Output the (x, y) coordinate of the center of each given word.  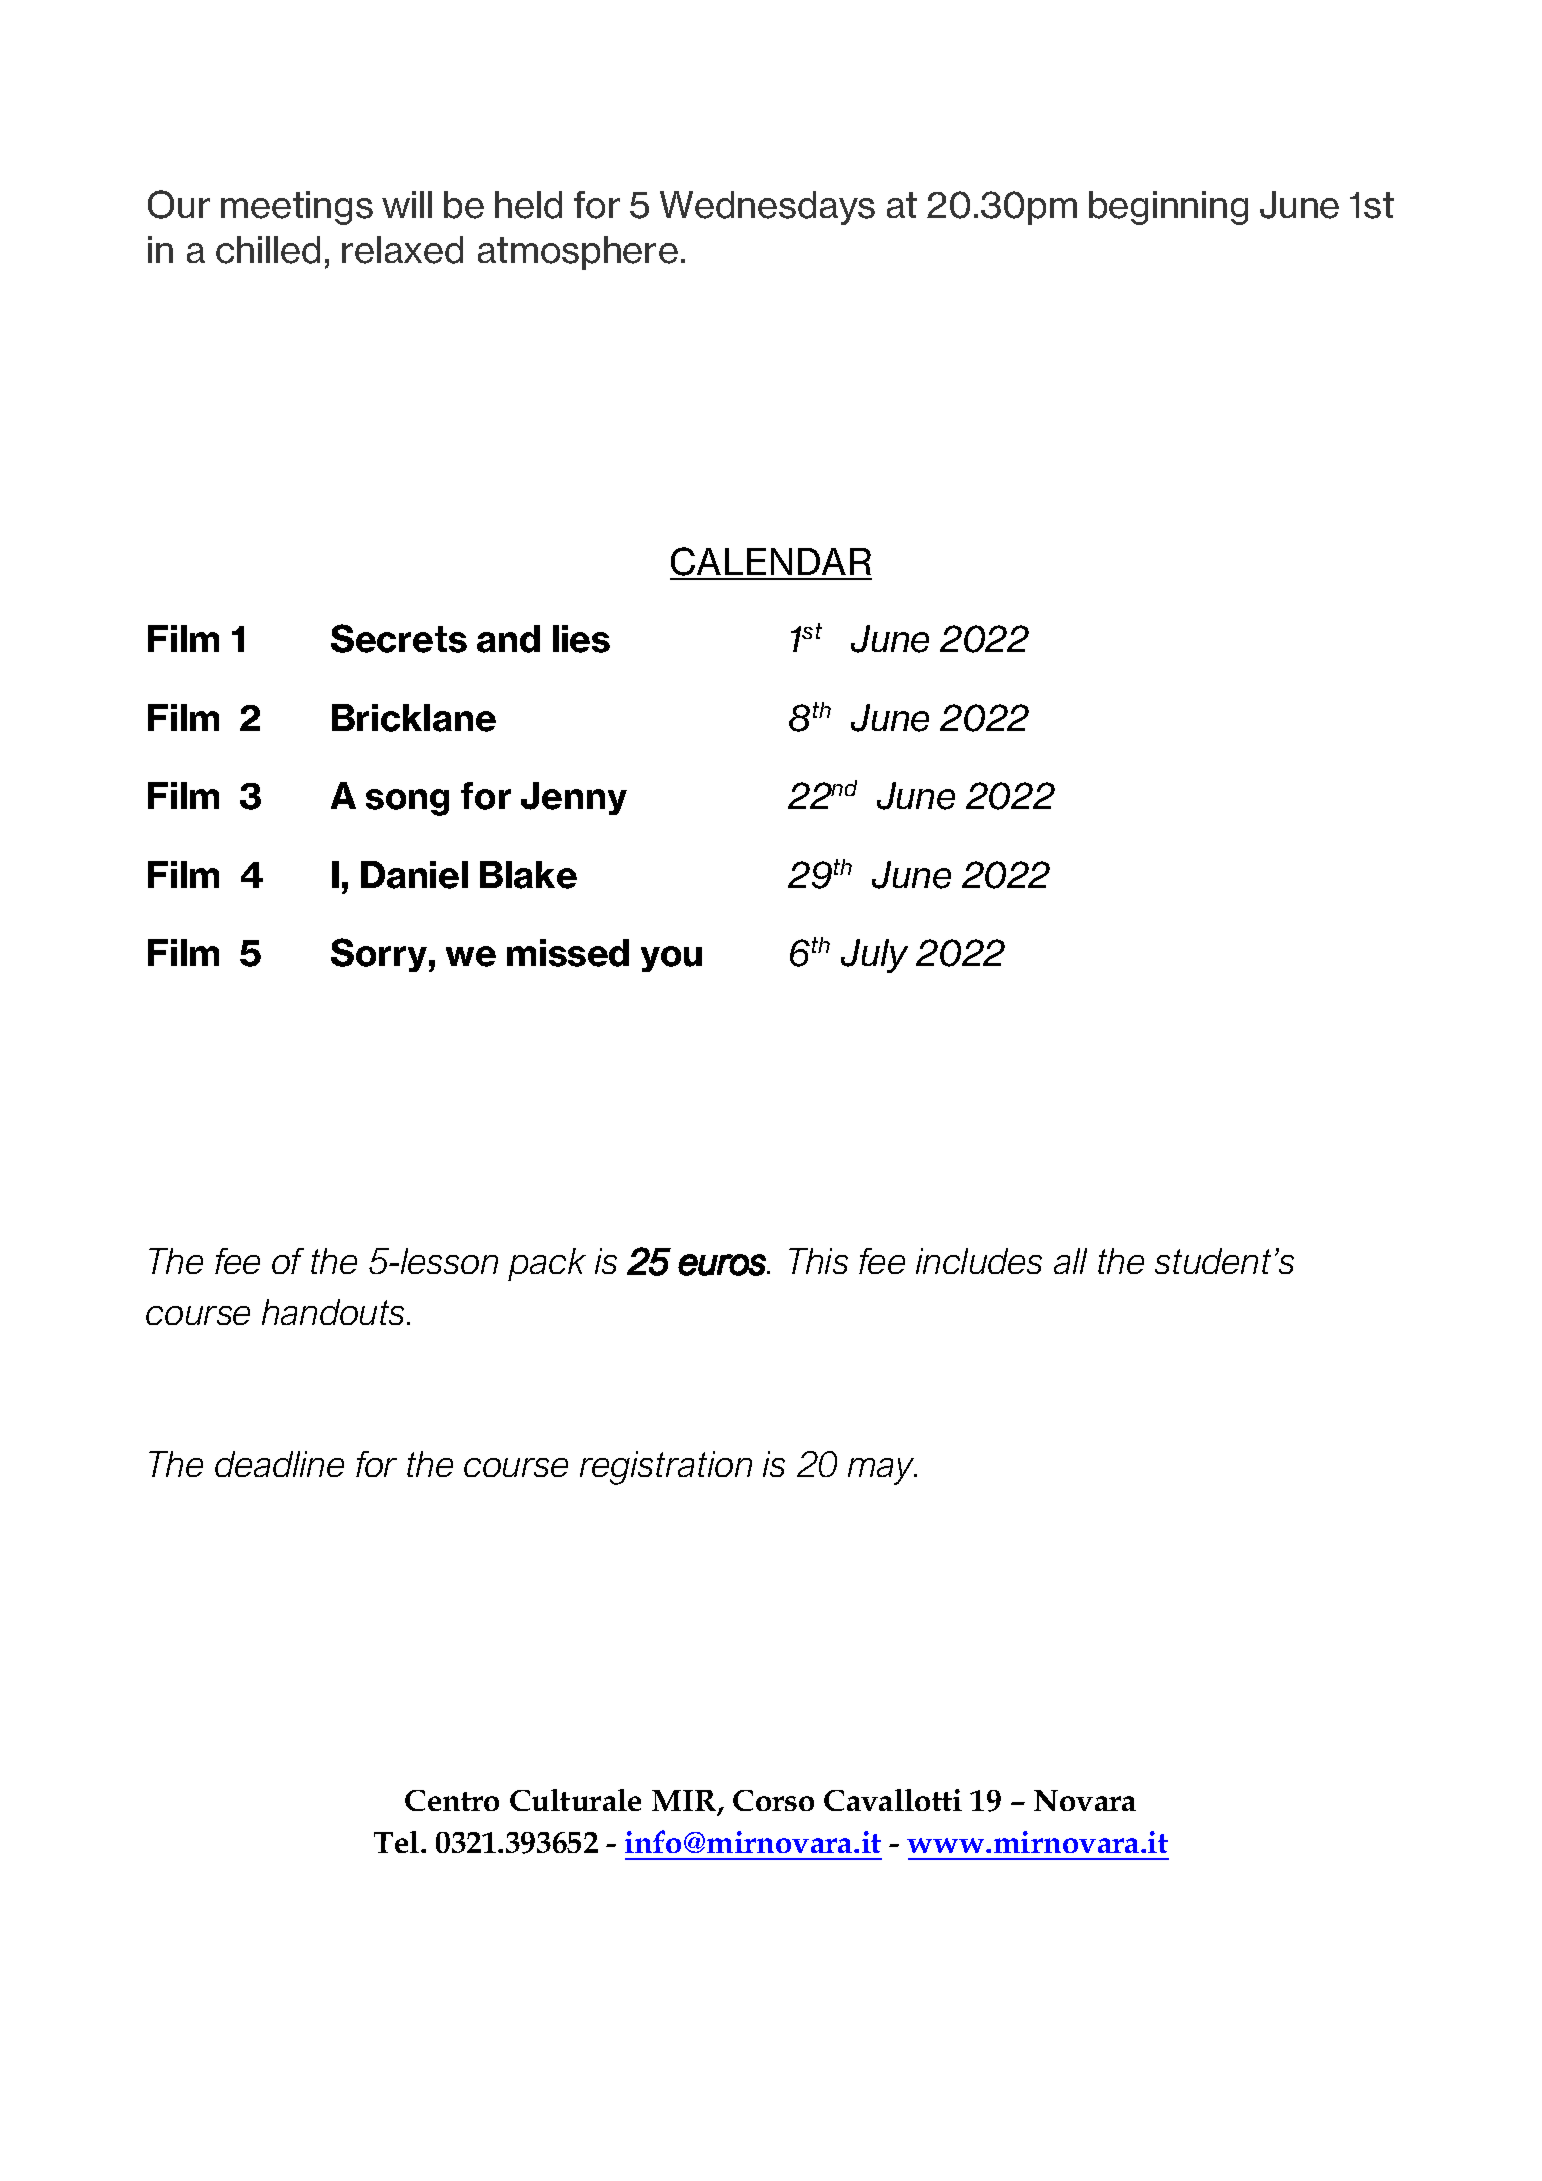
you (671, 959)
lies (581, 639)
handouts (335, 1312)
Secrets (399, 638)
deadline (279, 1464)
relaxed (402, 250)
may (882, 1471)
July (874, 956)
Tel (398, 1842)
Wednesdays (767, 208)
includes (979, 1261)
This (818, 1261)
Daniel (414, 875)
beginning (1168, 208)
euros (723, 1265)
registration (666, 1468)
